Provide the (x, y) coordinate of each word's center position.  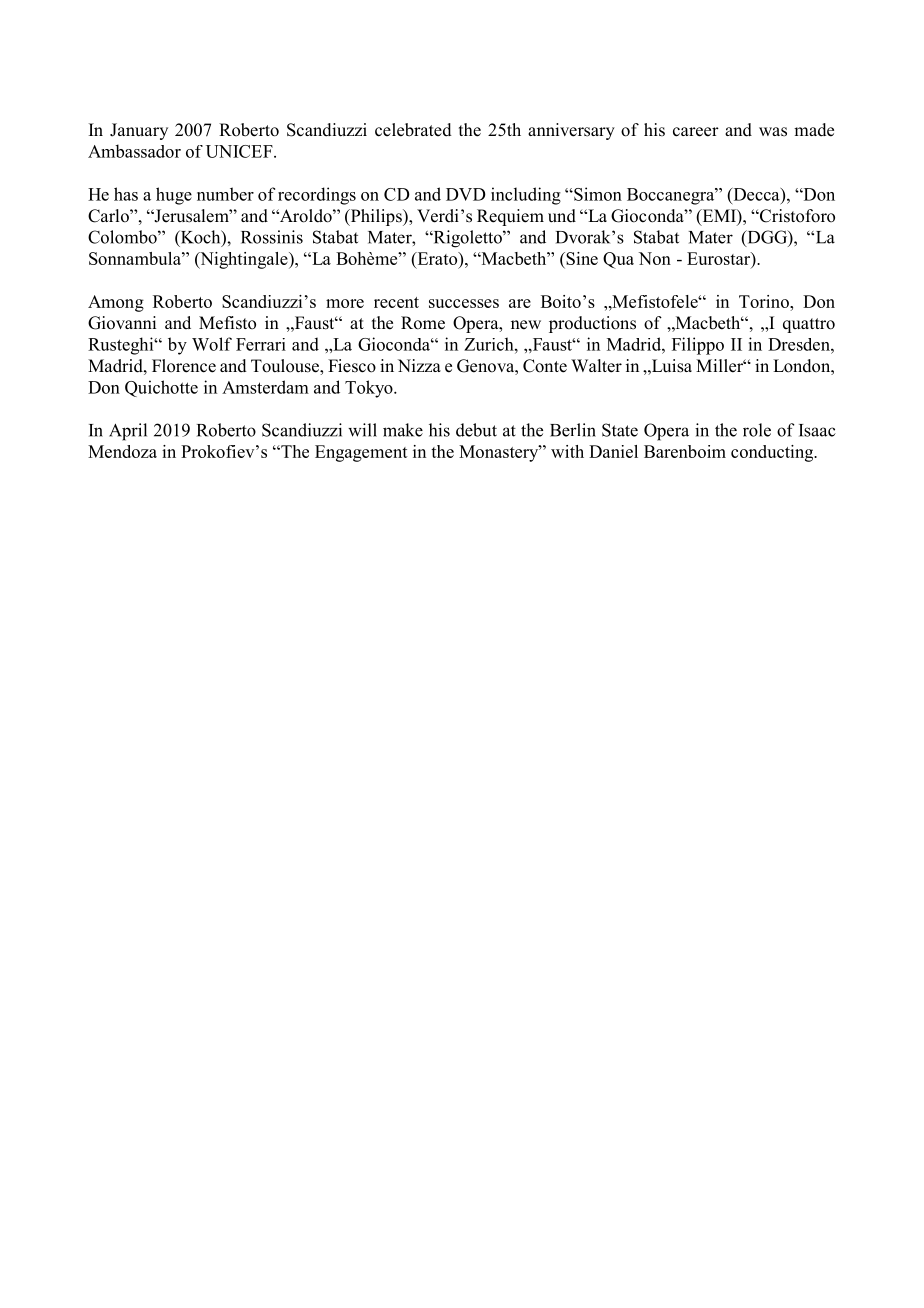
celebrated (413, 130)
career (696, 132)
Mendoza (122, 451)
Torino (765, 301)
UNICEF (240, 151)
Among (116, 303)
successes (464, 303)
